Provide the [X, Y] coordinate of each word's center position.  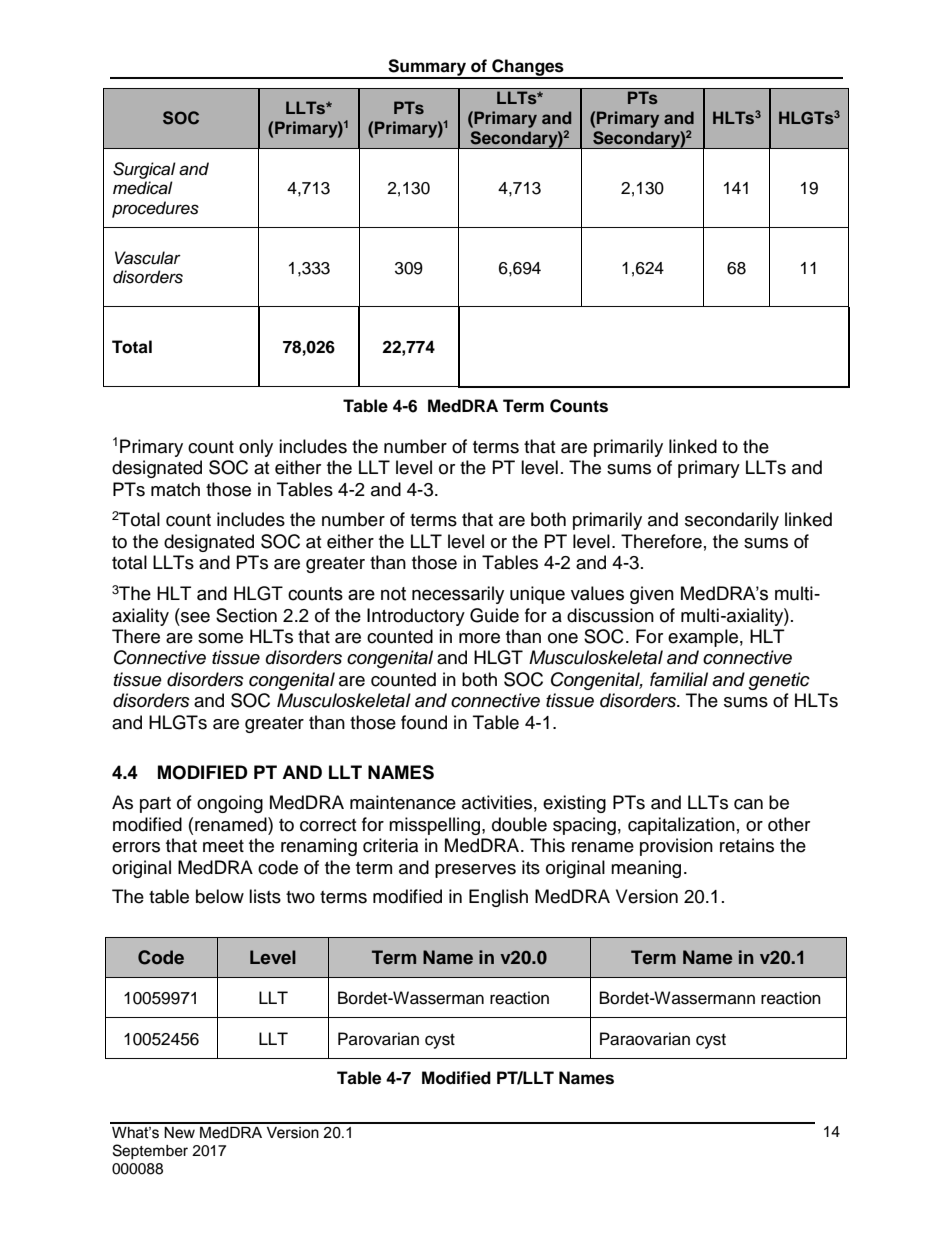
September [150, 1151]
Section [246, 615]
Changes [528, 68]
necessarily [458, 595]
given [652, 595]
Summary [427, 68]
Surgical [144, 170]
